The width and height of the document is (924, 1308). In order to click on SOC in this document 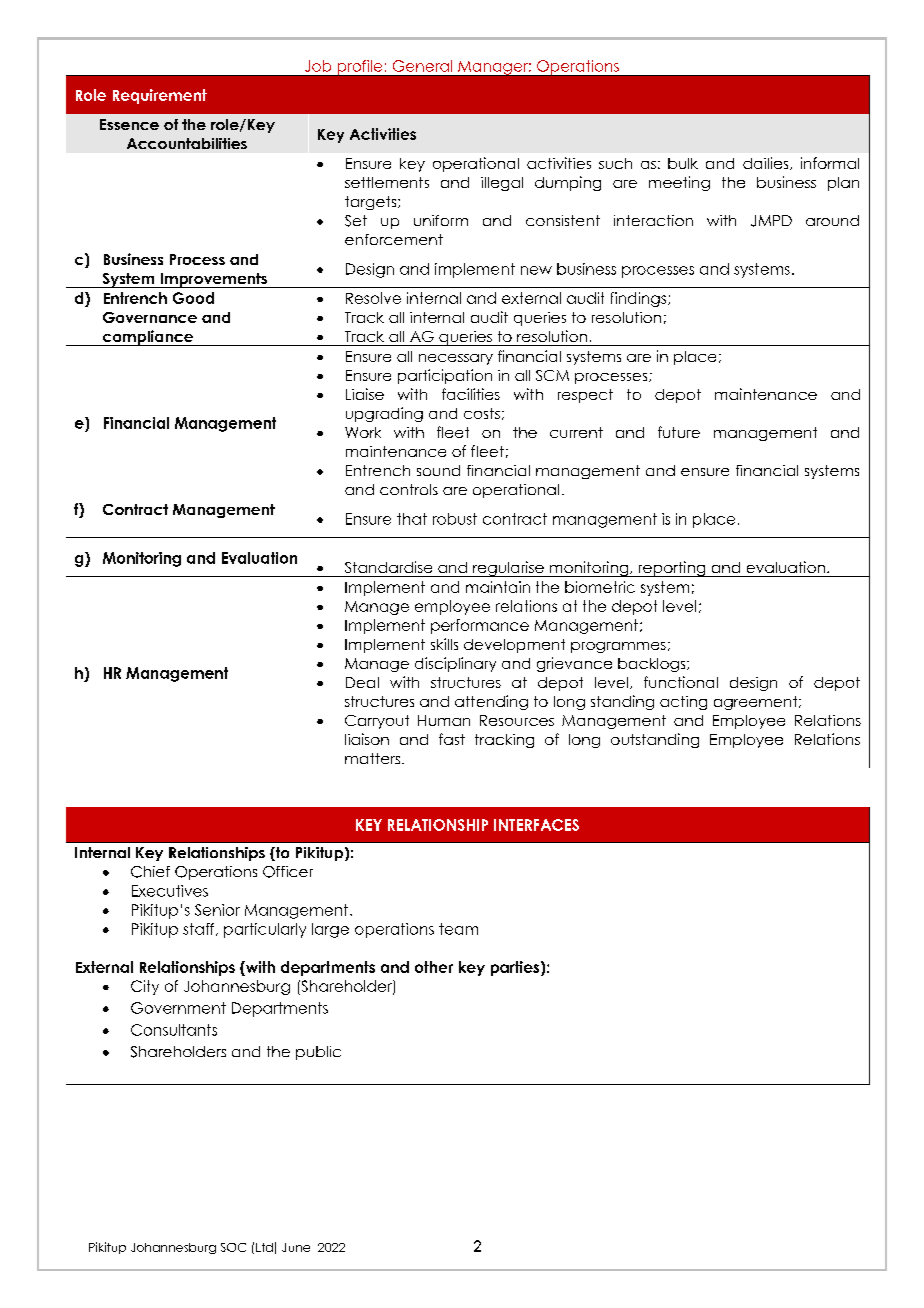, I will do `click(233, 1247)`.
